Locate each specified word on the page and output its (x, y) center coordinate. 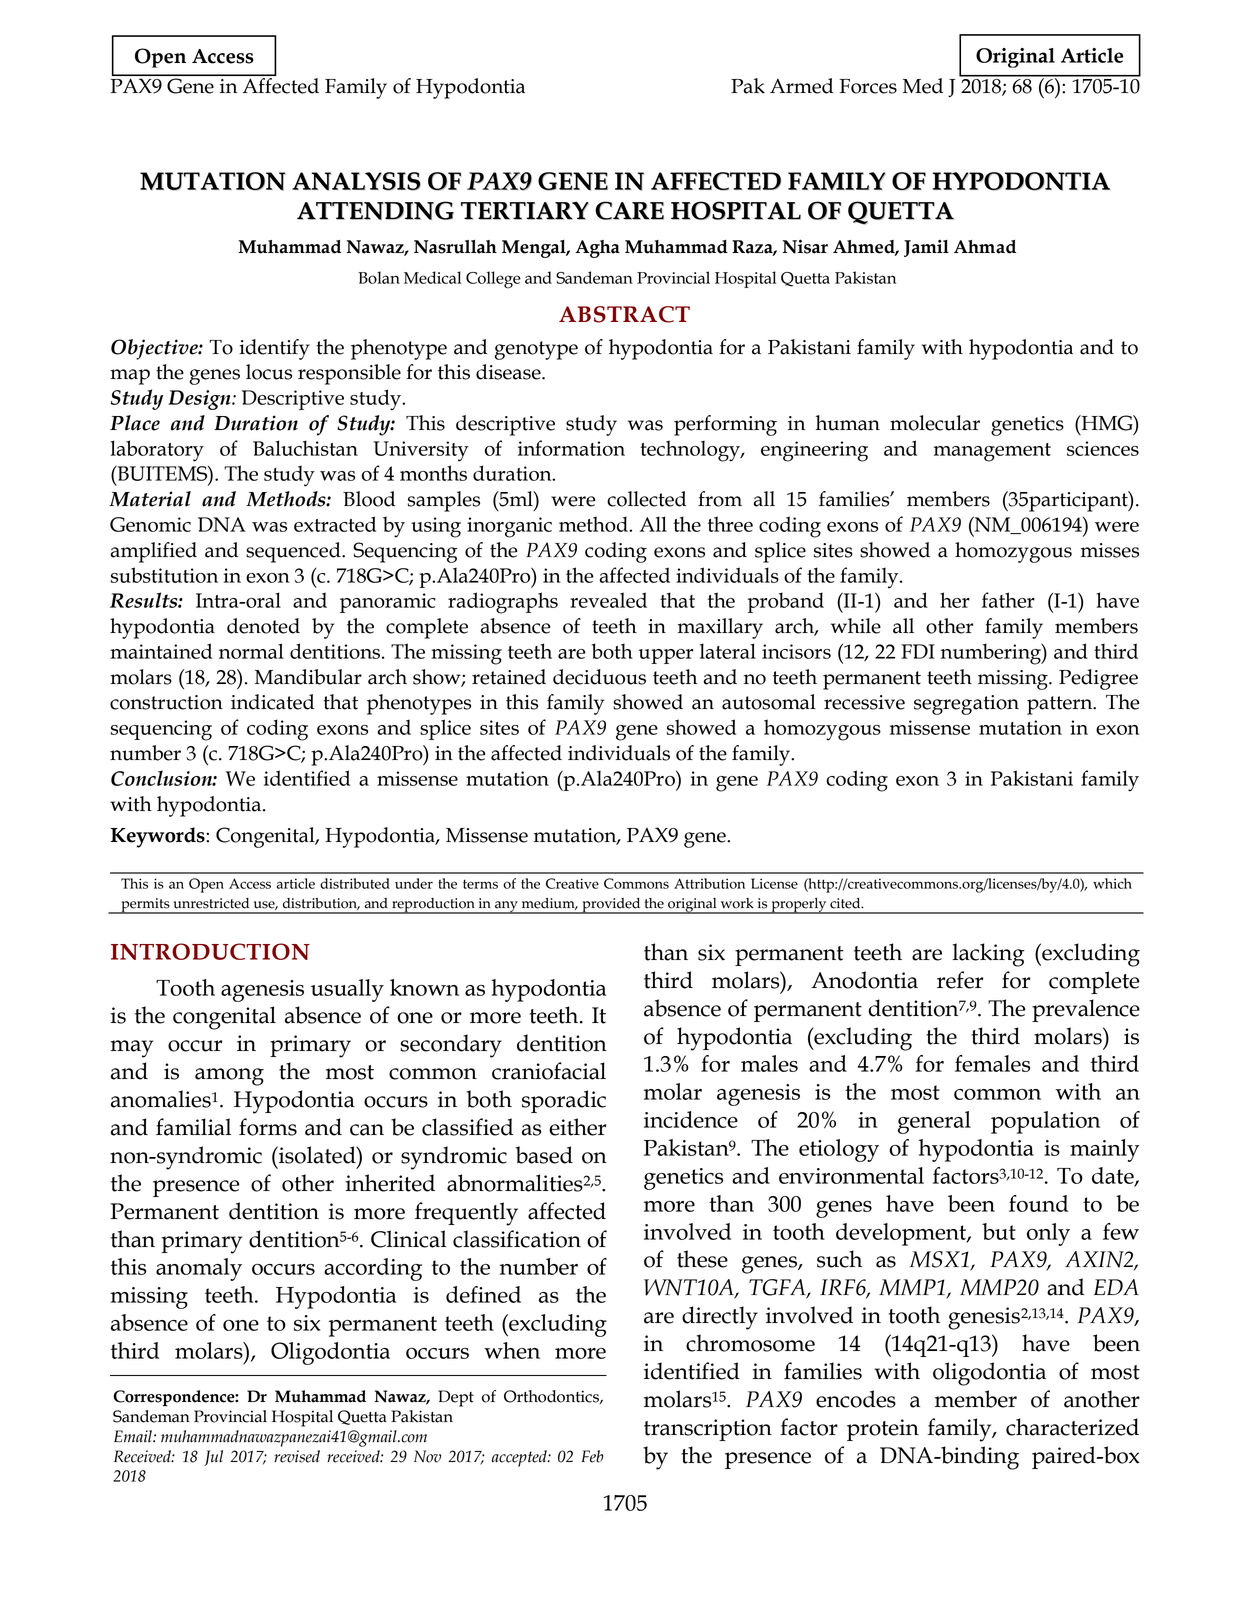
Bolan (379, 277)
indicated (272, 702)
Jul (213, 1458)
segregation (966, 705)
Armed (801, 86)
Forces (868, 86)
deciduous (599, 677)
